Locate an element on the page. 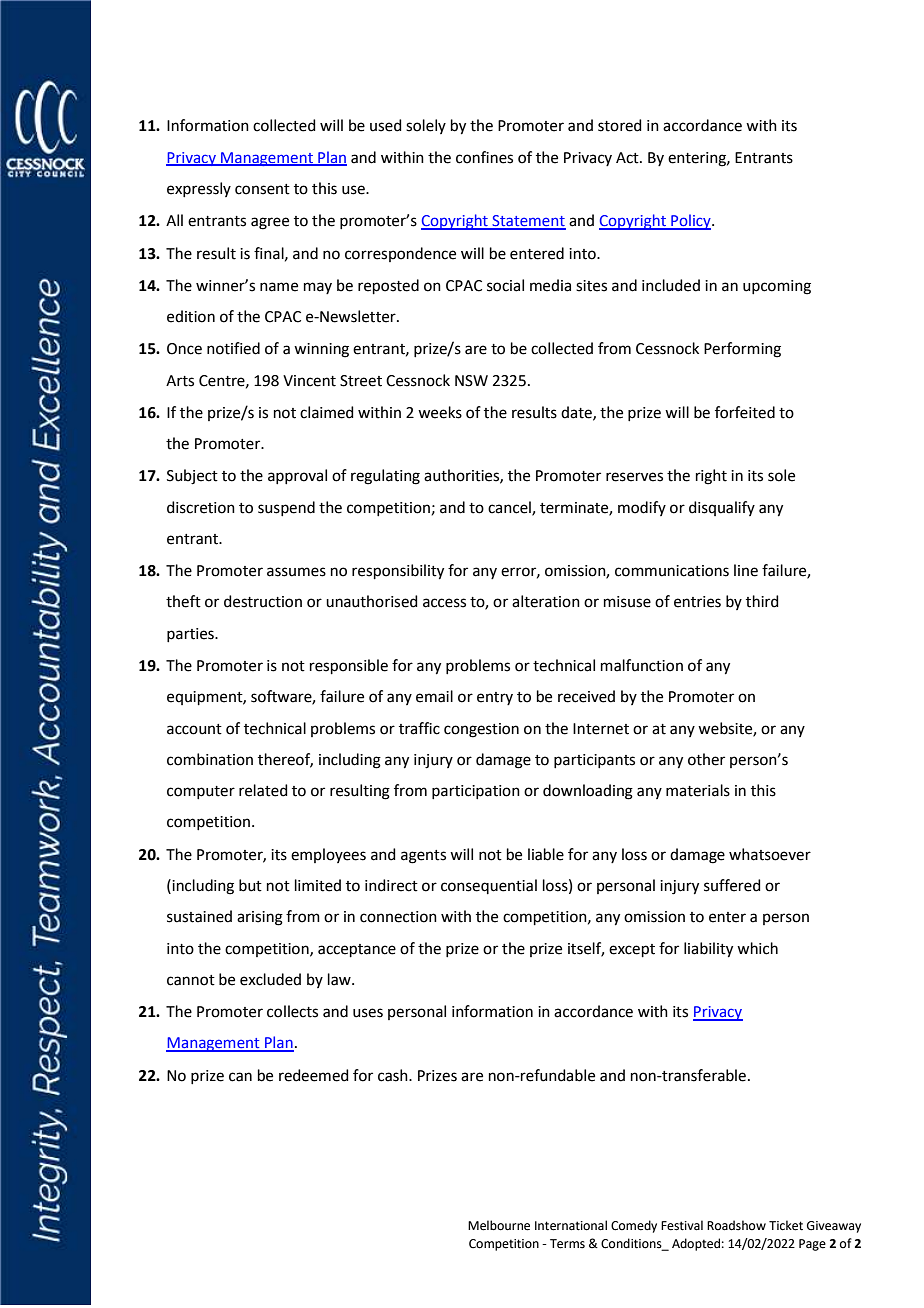 This image has height=1308, width=924. consent is located at coordinates (262, 189).
